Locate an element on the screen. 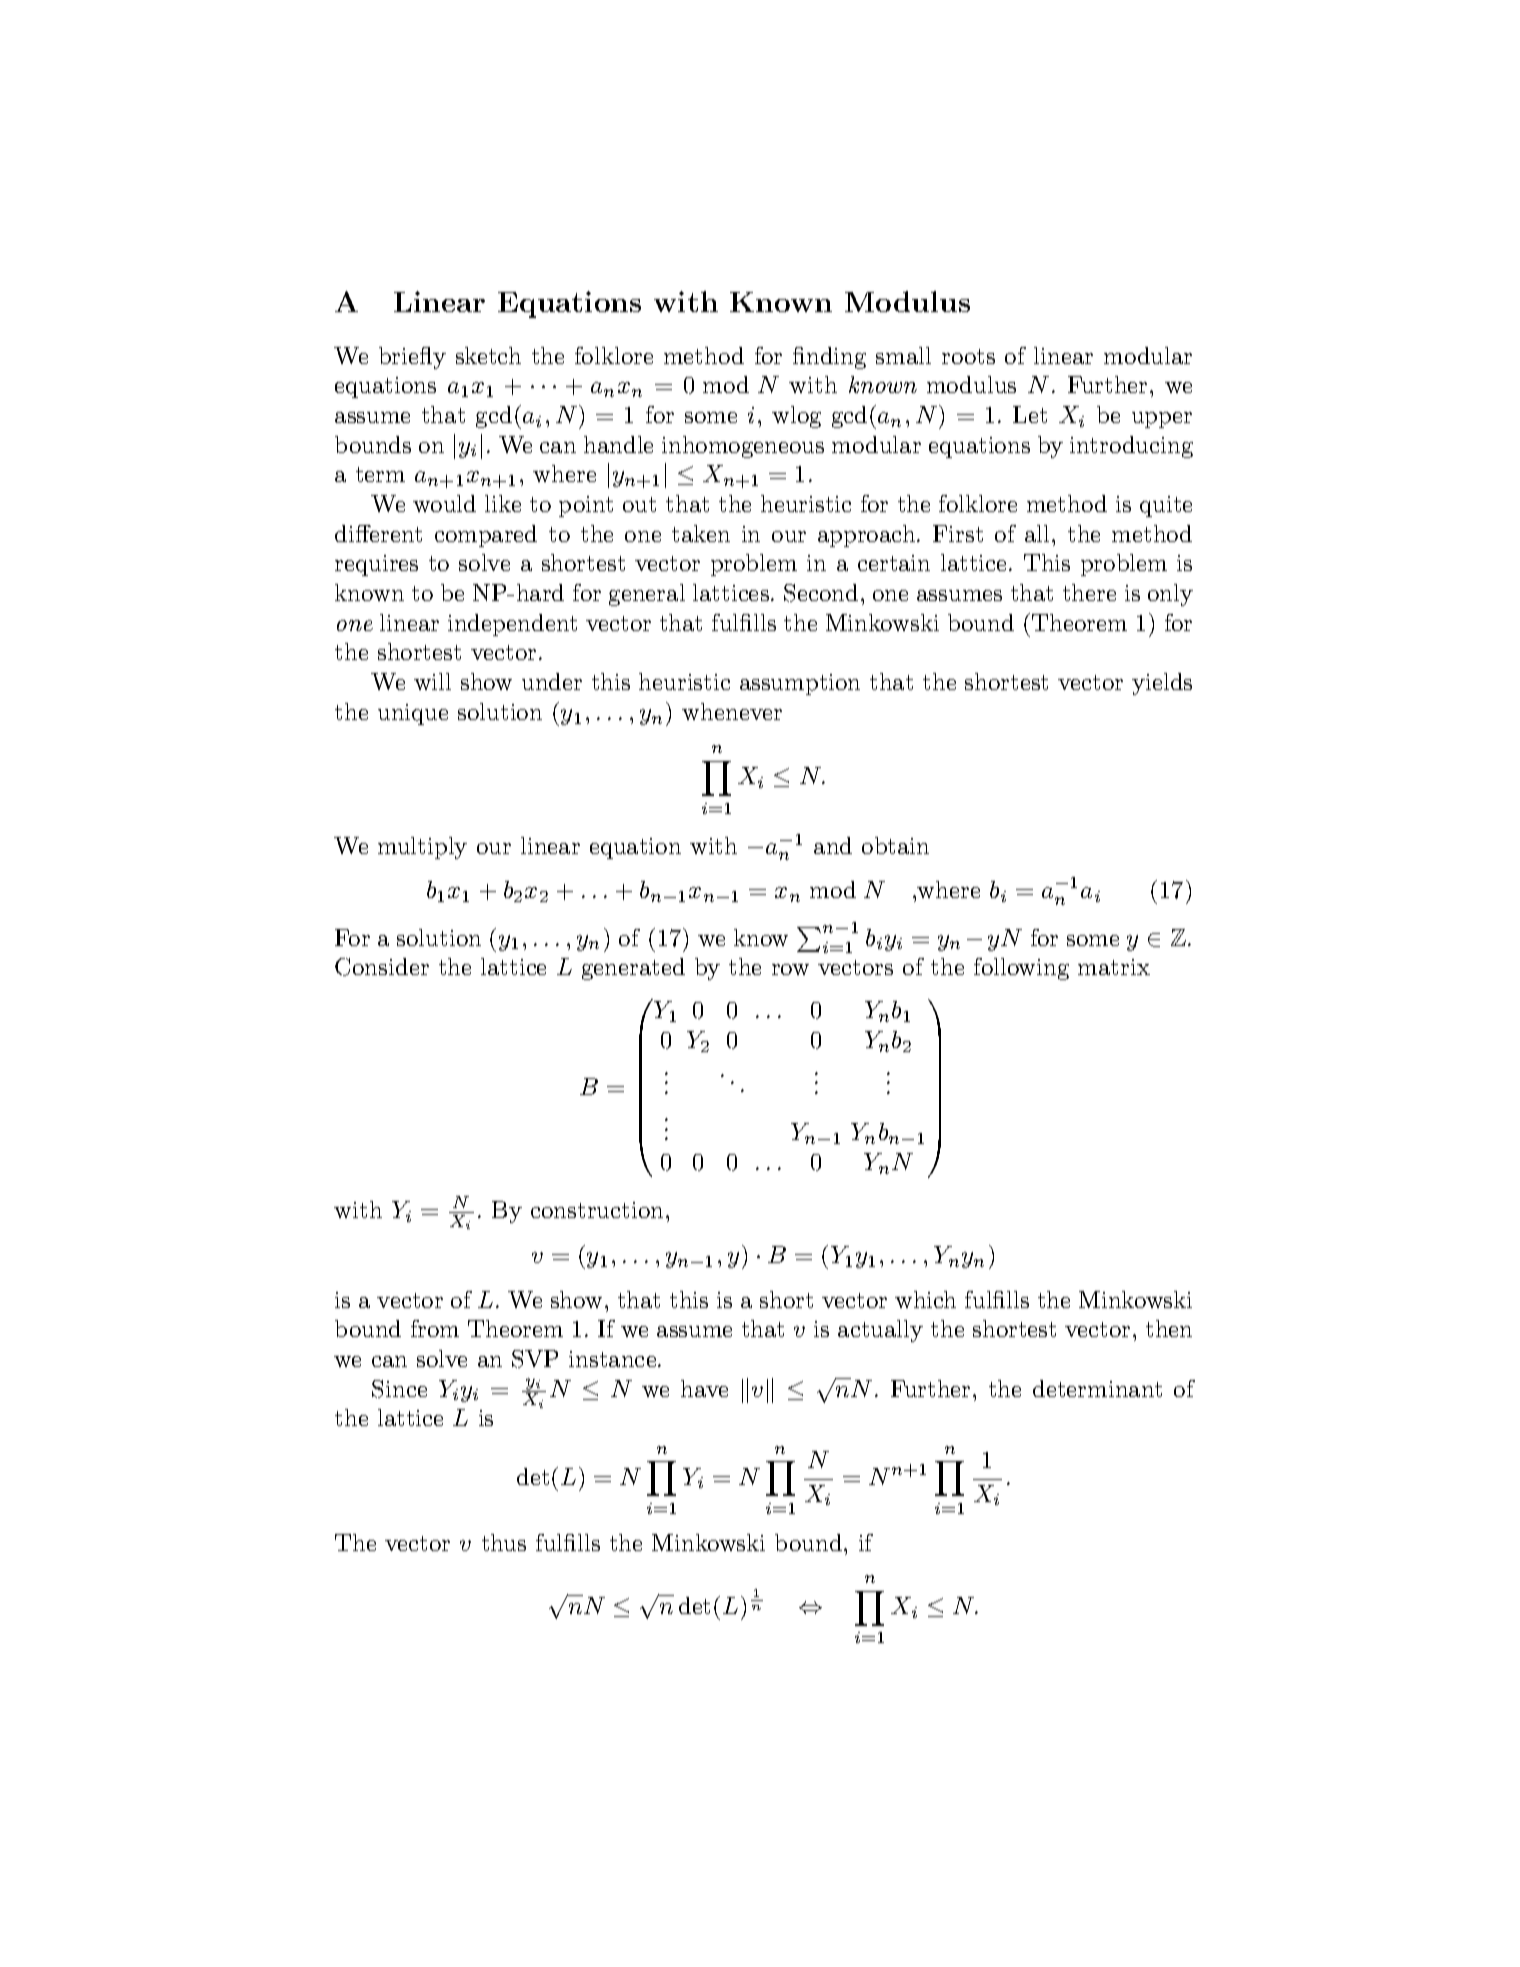  row is located at coordinates (790, 969).
